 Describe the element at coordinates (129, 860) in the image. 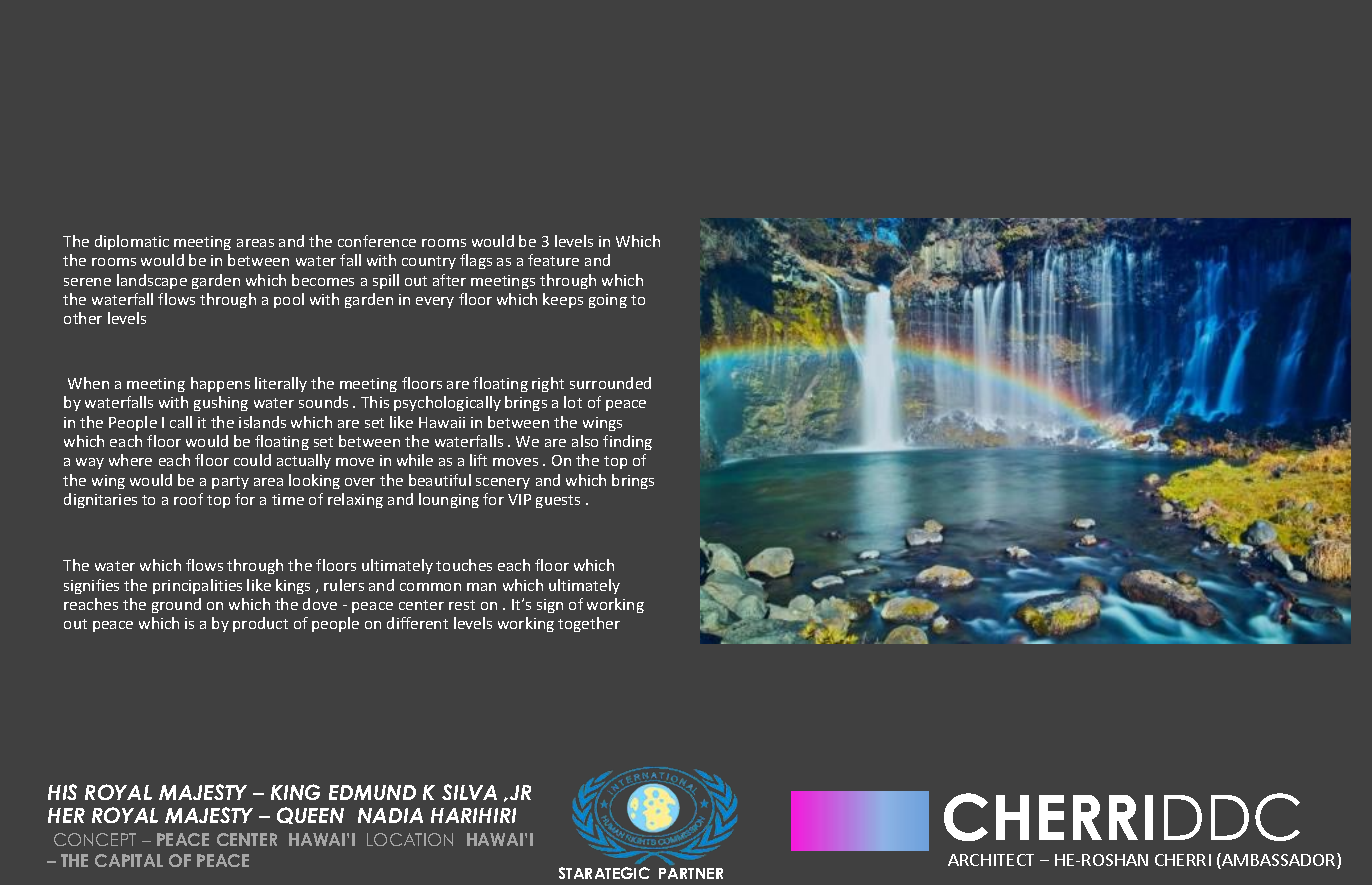

I see `CAPITAL` at that location.
